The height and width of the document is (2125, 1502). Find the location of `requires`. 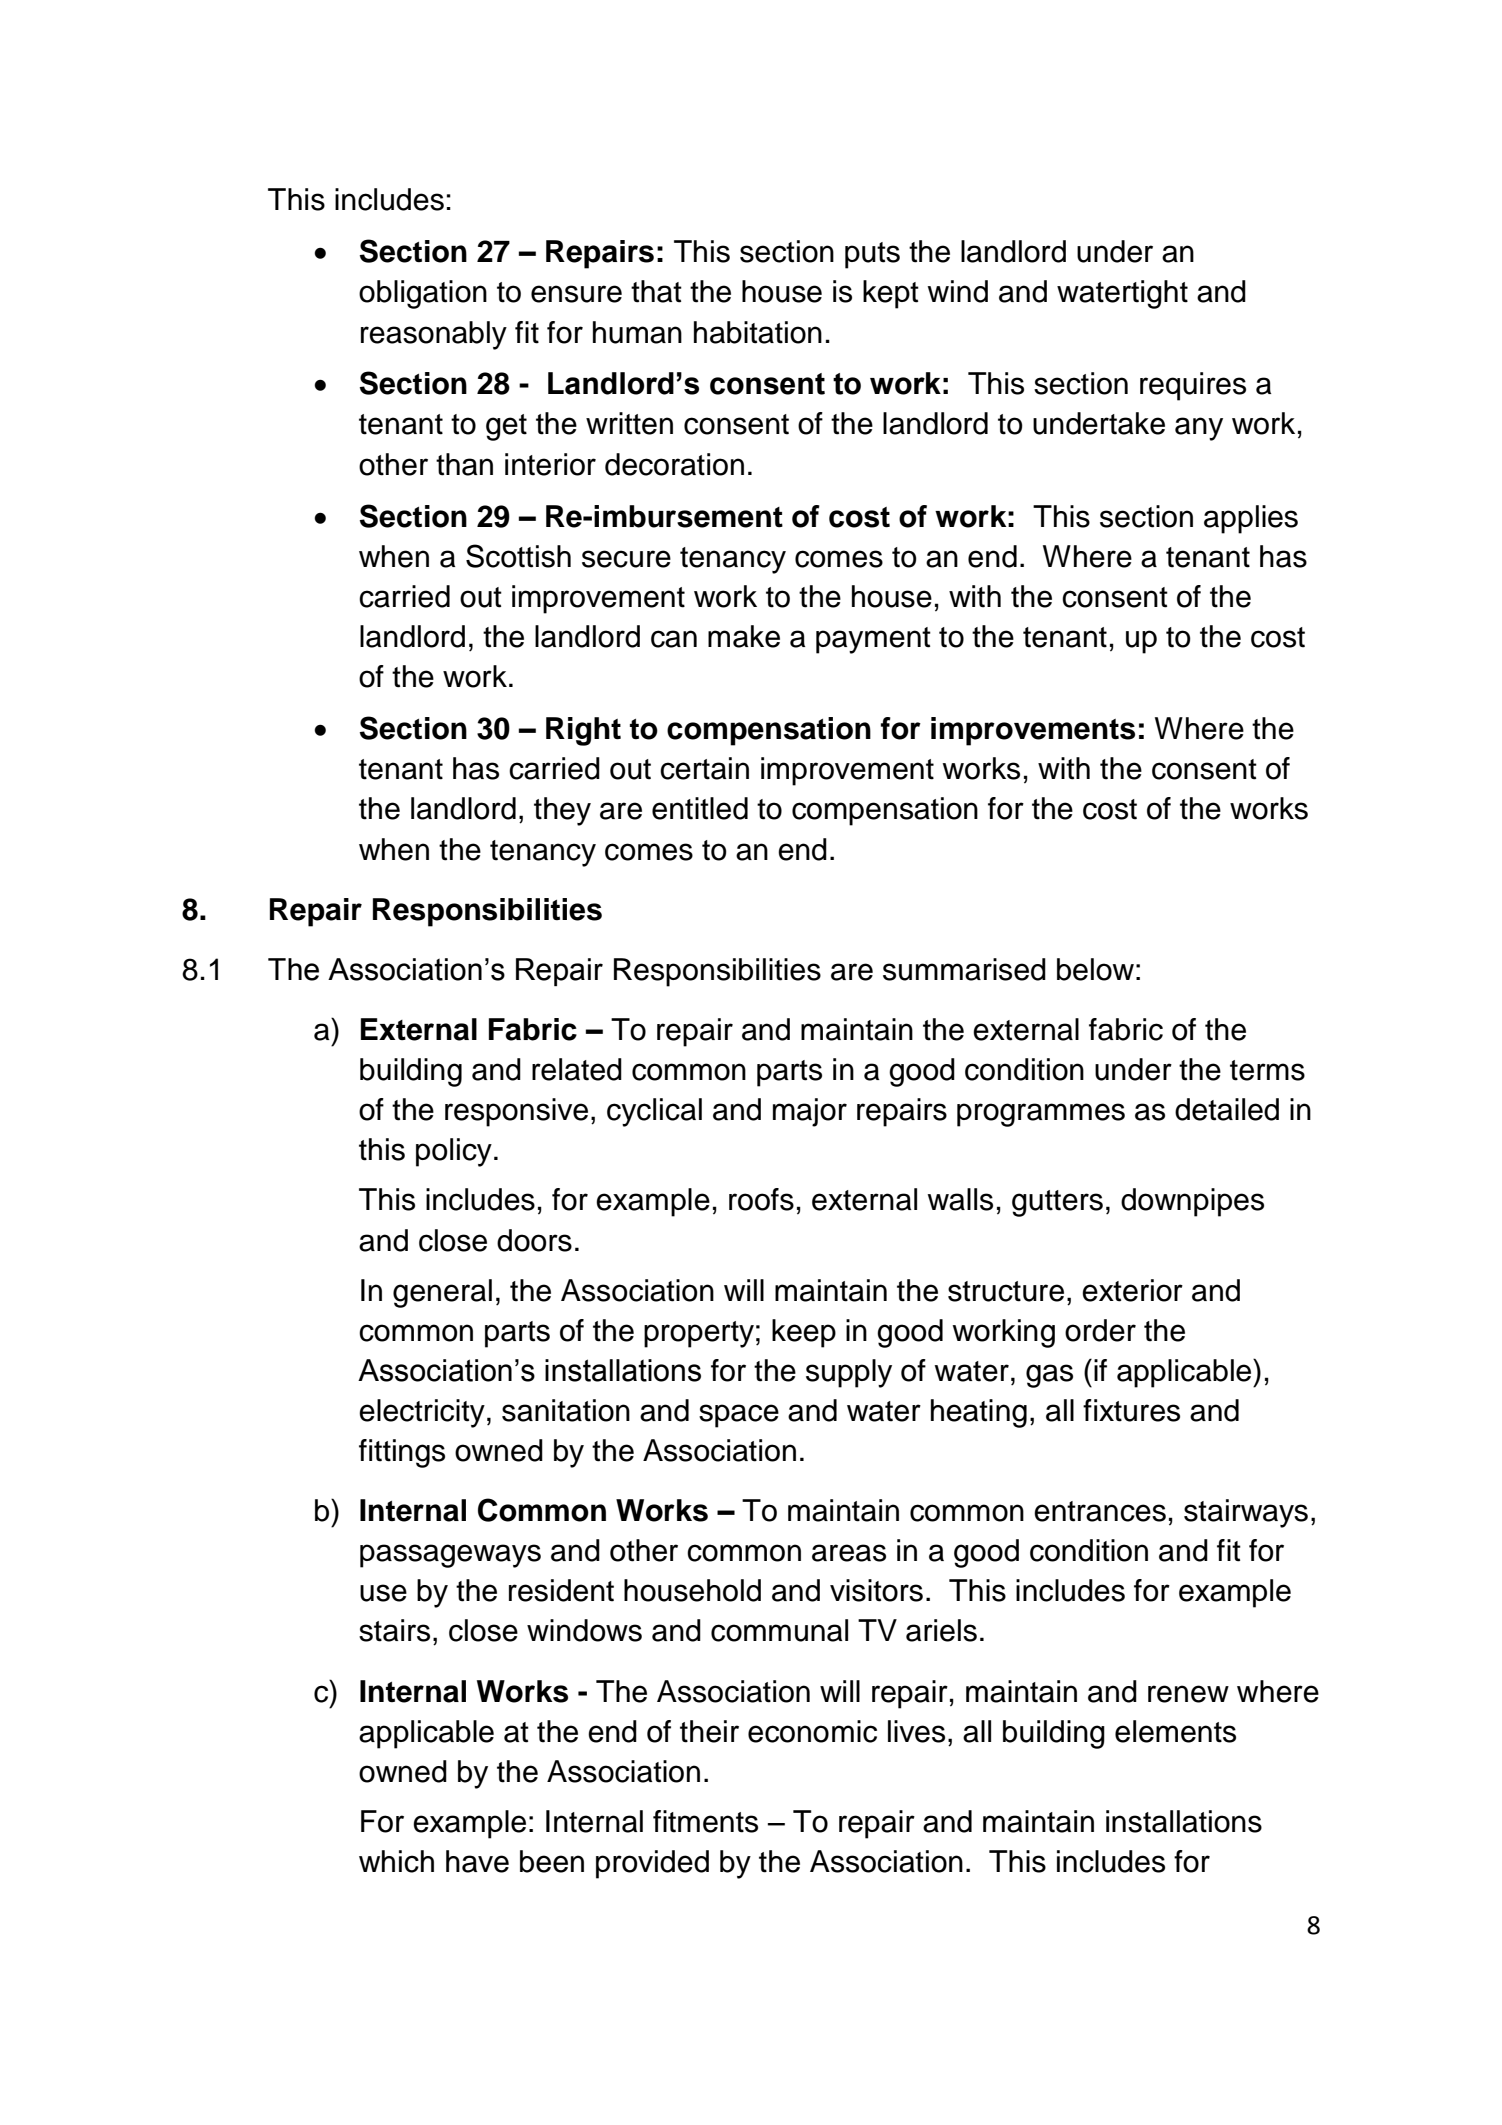

requires is located at coordinates (1193, 386).
